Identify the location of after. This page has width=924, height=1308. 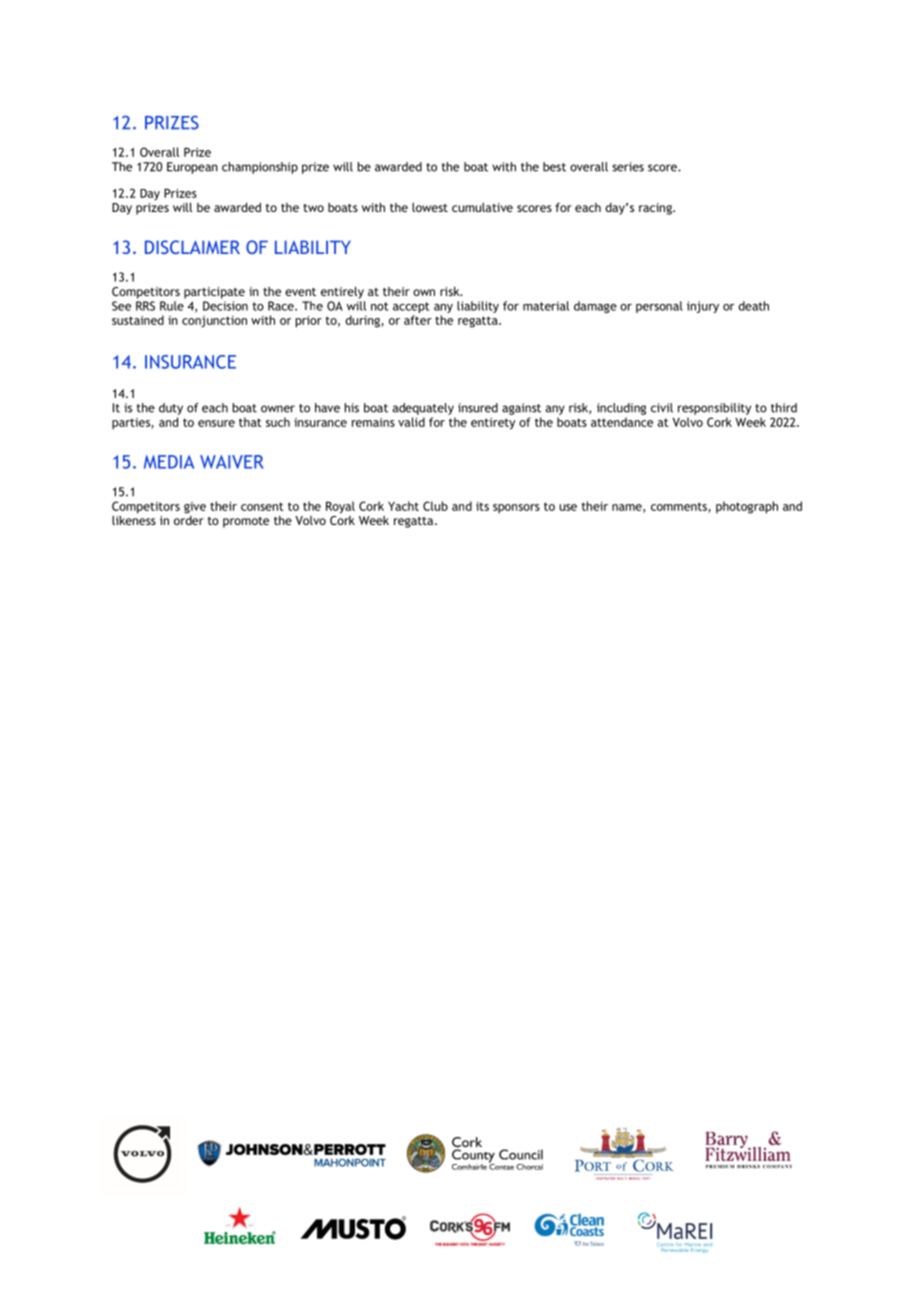
(418, 320).
